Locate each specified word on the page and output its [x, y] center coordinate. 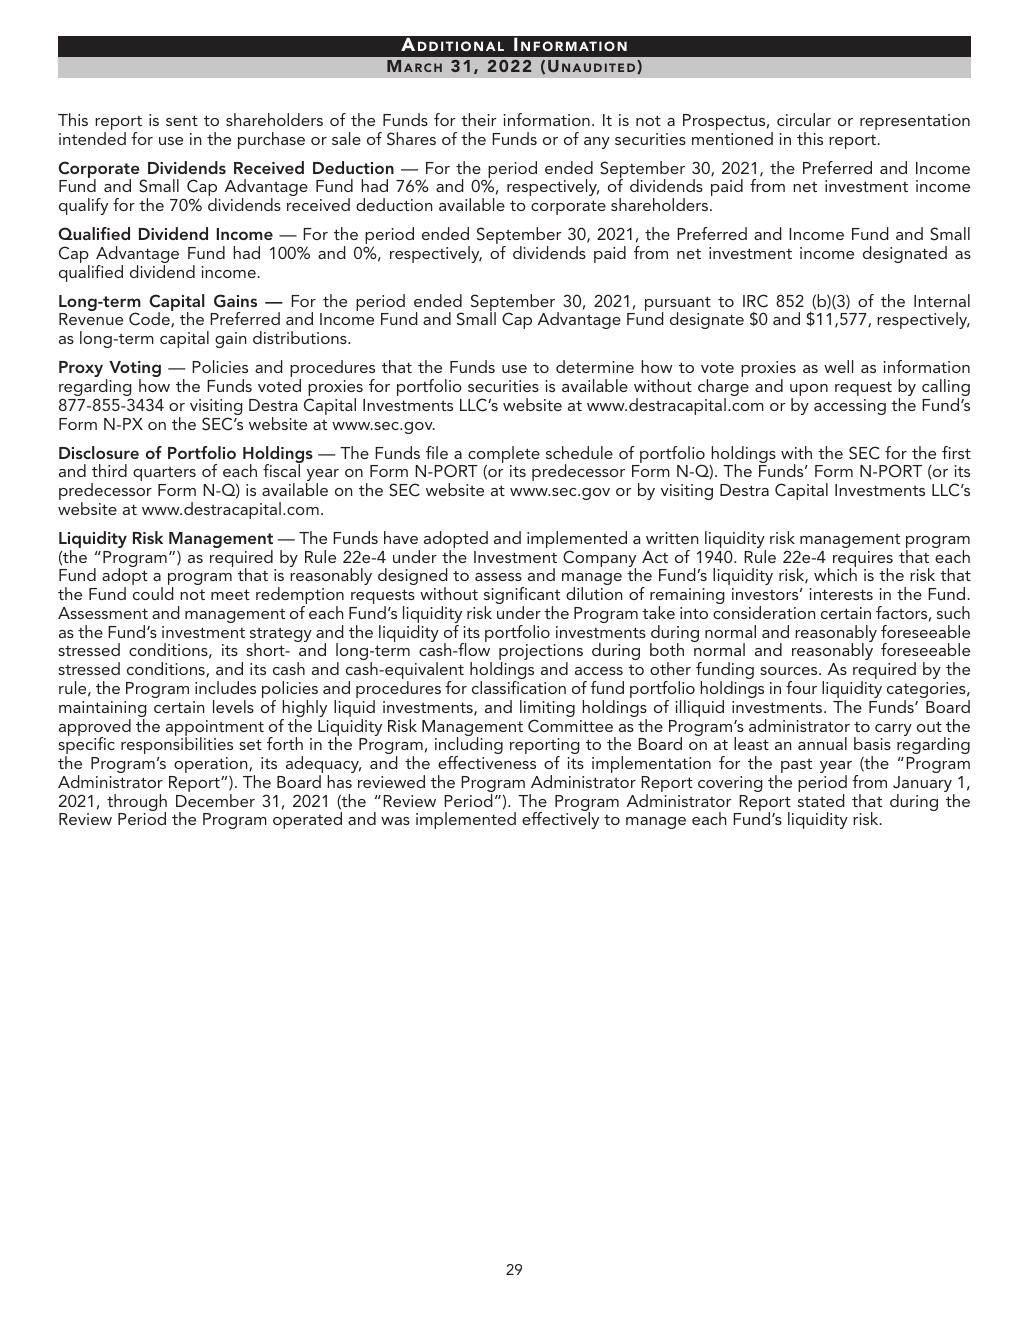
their [478, 119]
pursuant [678, 304]
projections [541, 653]
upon [809, 391]
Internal [942, 300]
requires [863, 560]
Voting [135, 370]
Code [150, 319]
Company [599, 560]
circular [804, 119]
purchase [271, 140]
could [153, 593]
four [801, 687]
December [215, 800]
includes [225, 687]
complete [504, 455]
